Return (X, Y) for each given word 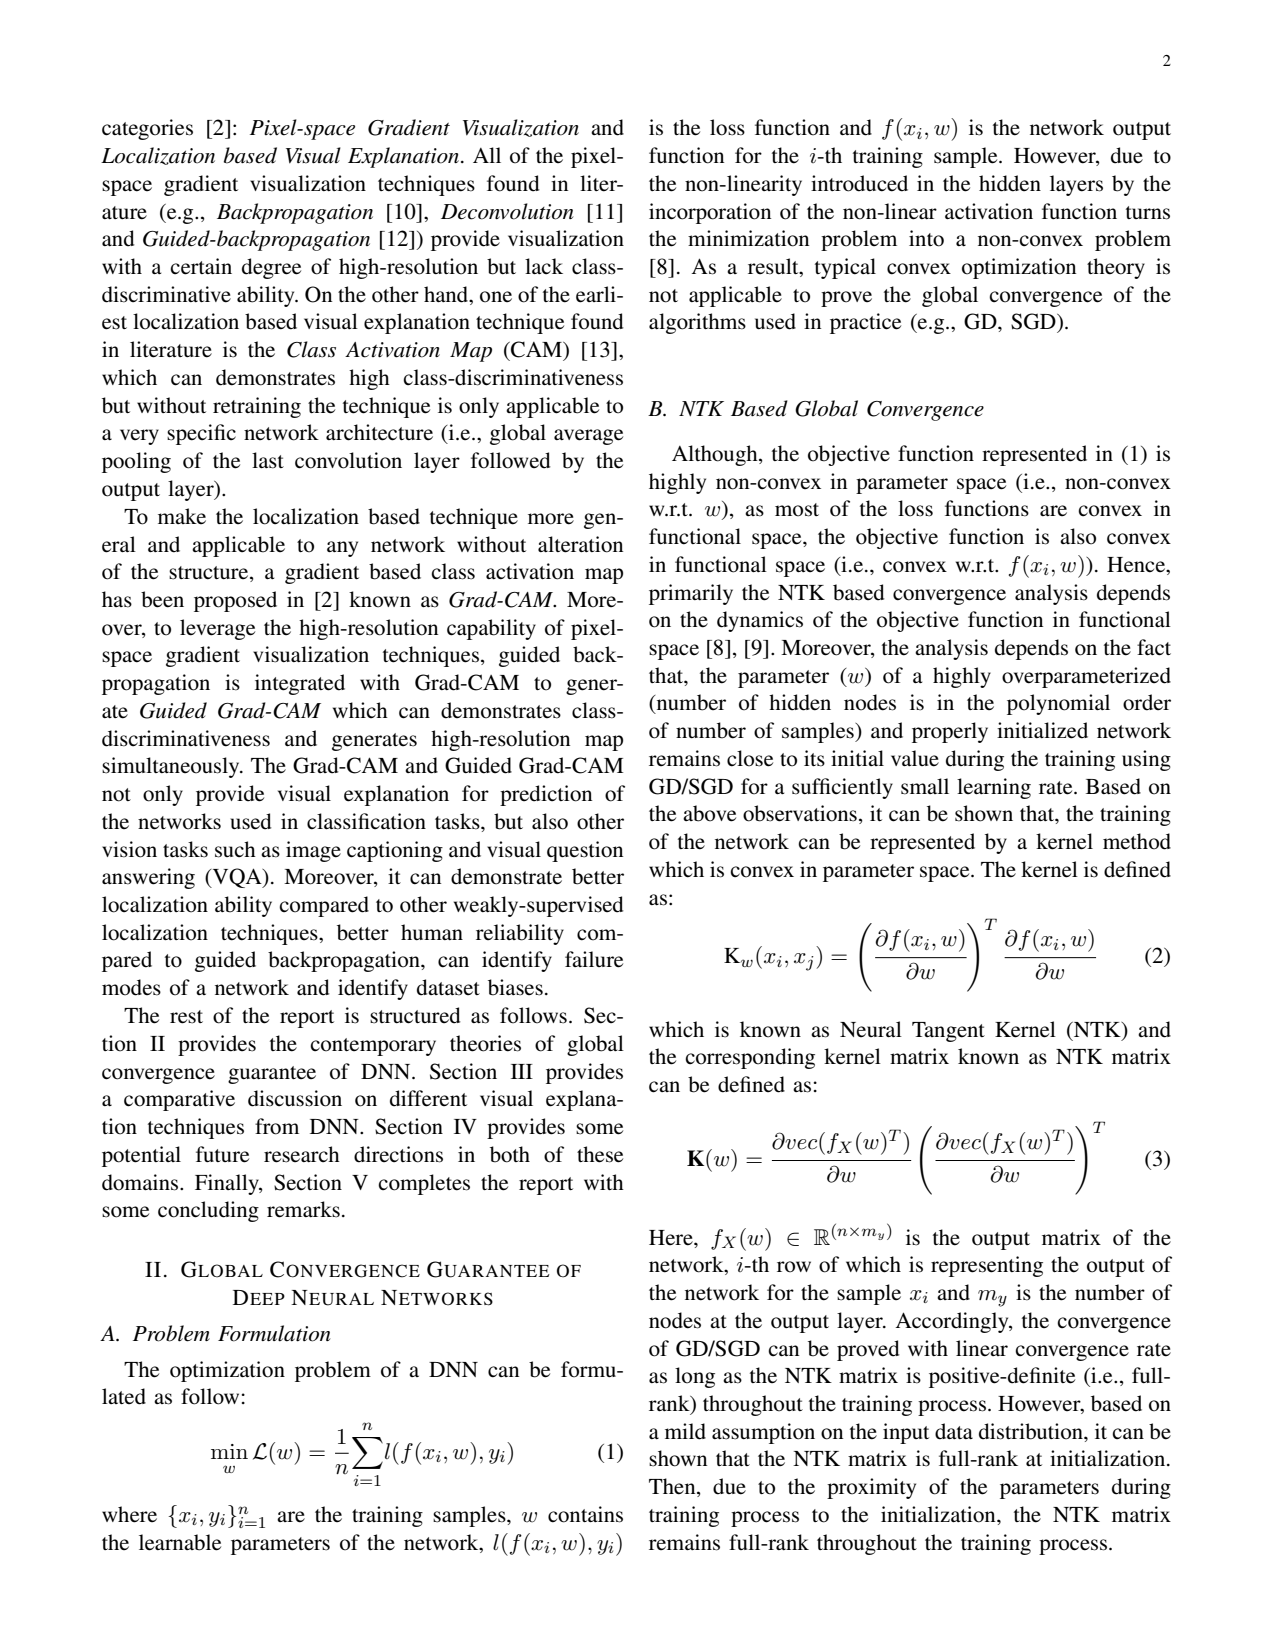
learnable (180, 1542)
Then (673, 1487)
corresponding (750, 1058)
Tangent (948, 1032)
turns (1148, 213)
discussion (295, 1098)
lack (544, 266)
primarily (691, 594)
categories (147, 129)
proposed (235, 601)
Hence (1137, 565)
